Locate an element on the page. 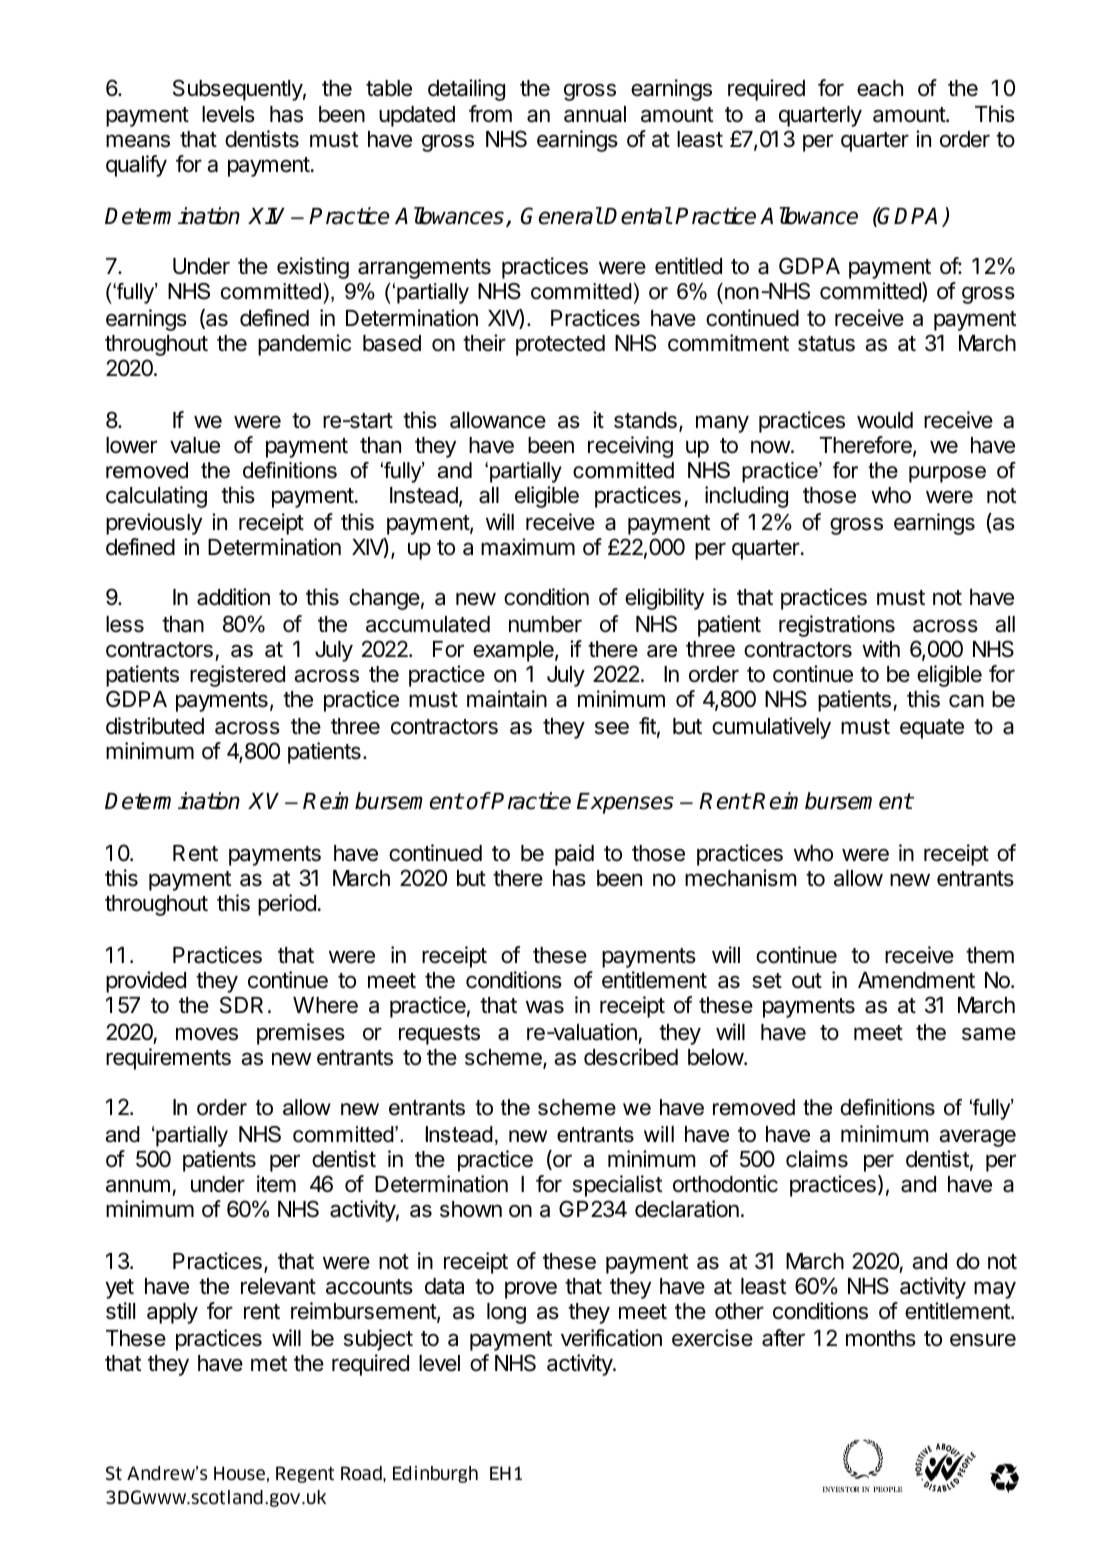 Image resolution: width=1099 pixels, height=1553 pixels. requirements is located at coordinates (168, 1059).
